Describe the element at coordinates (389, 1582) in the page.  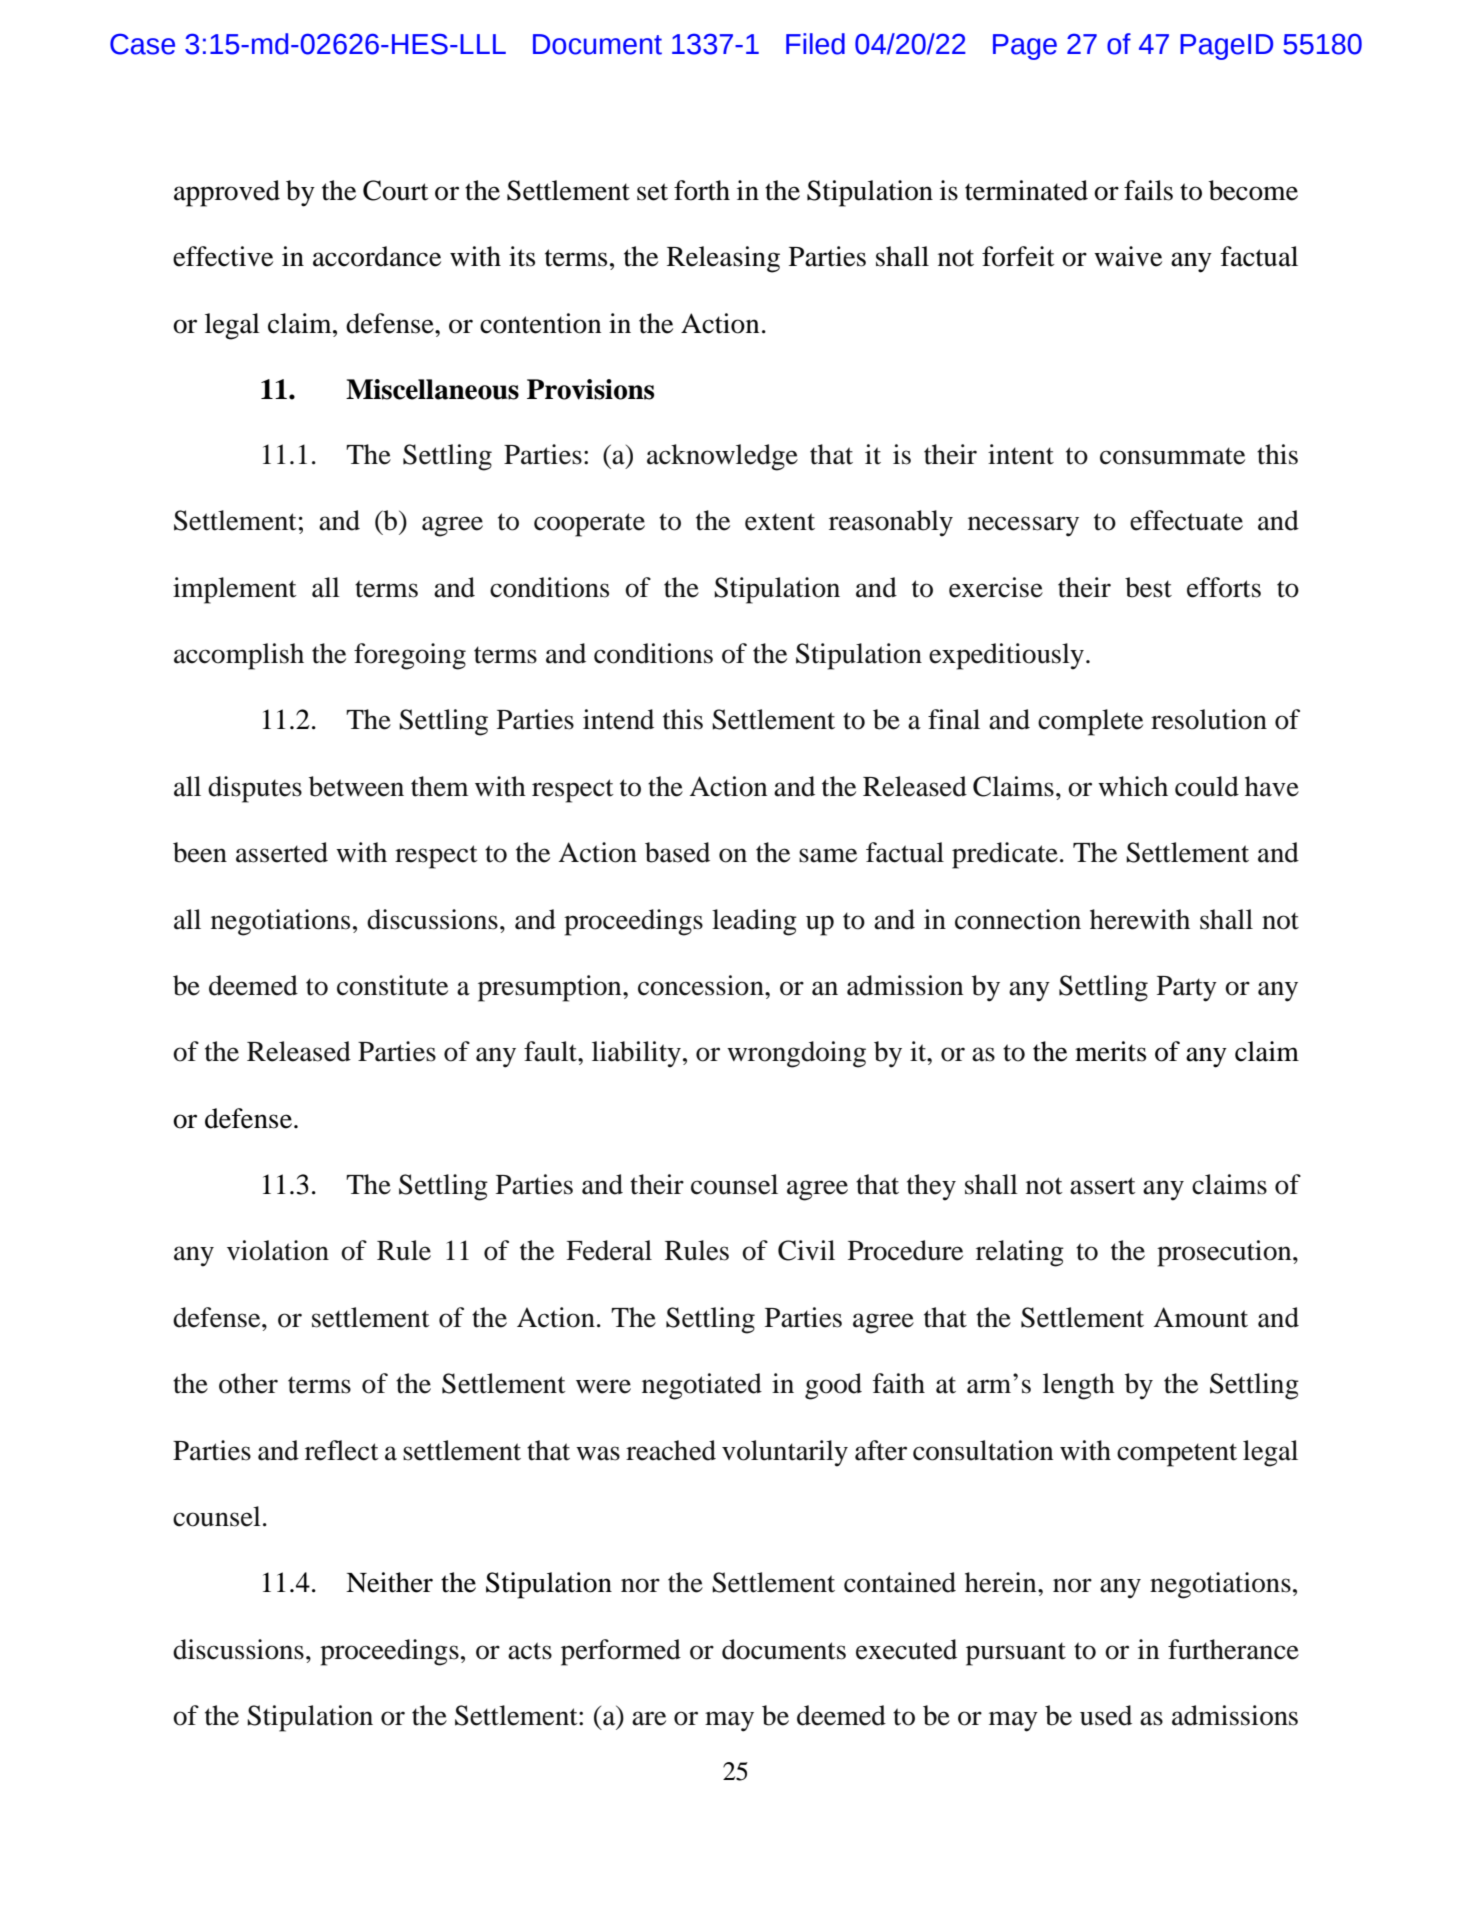
I see `Neither` at that location.
